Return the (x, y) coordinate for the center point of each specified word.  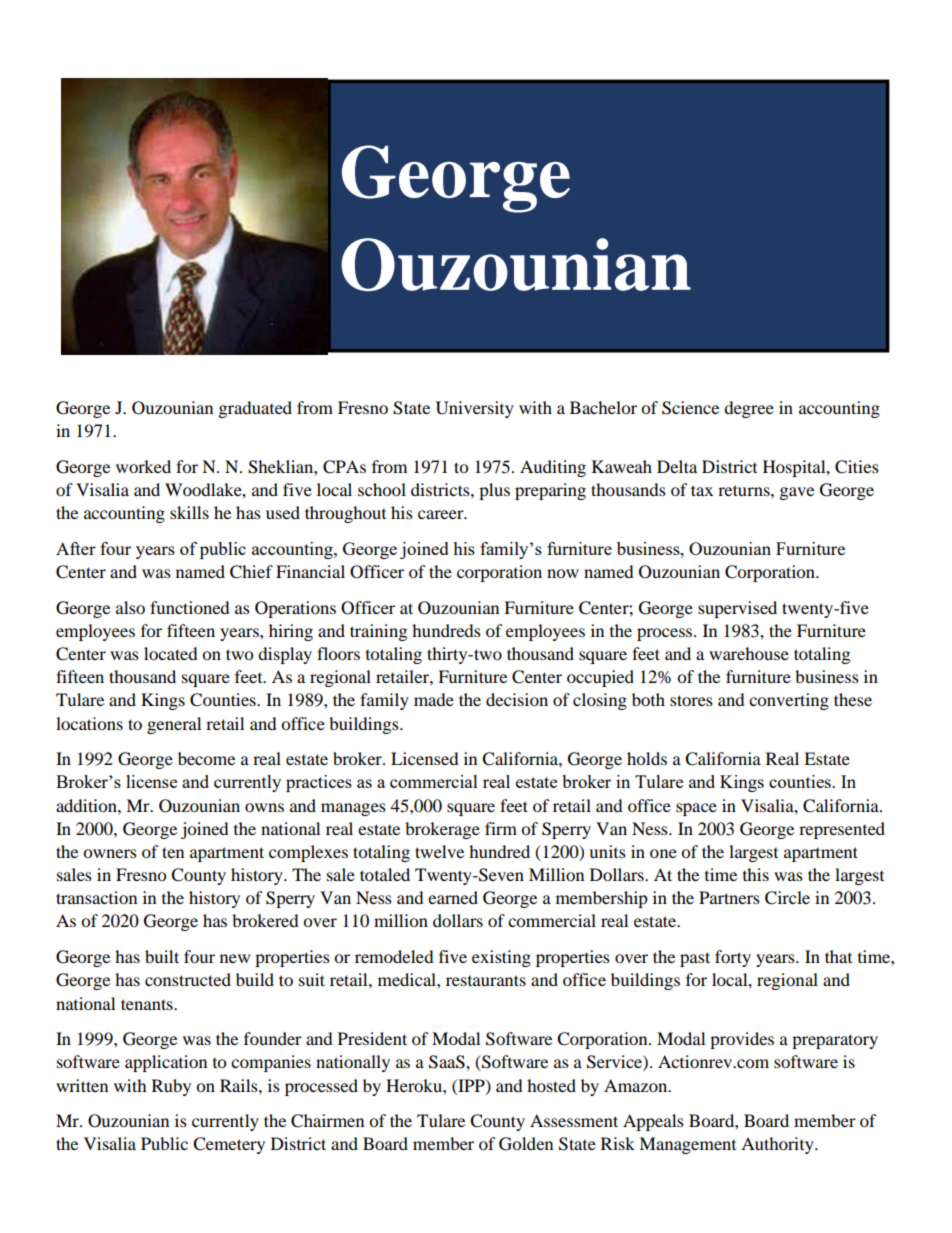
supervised (737, 609)
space (696, 809)
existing (501, 958)
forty (733, 958)
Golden (526, 1144)
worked (143, 466)
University (475, 409)
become (206, 758)
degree (749, 409)
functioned (190, 607)
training (378, 632)
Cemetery (229, 1145)
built (162, 956)
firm (501, 828)
